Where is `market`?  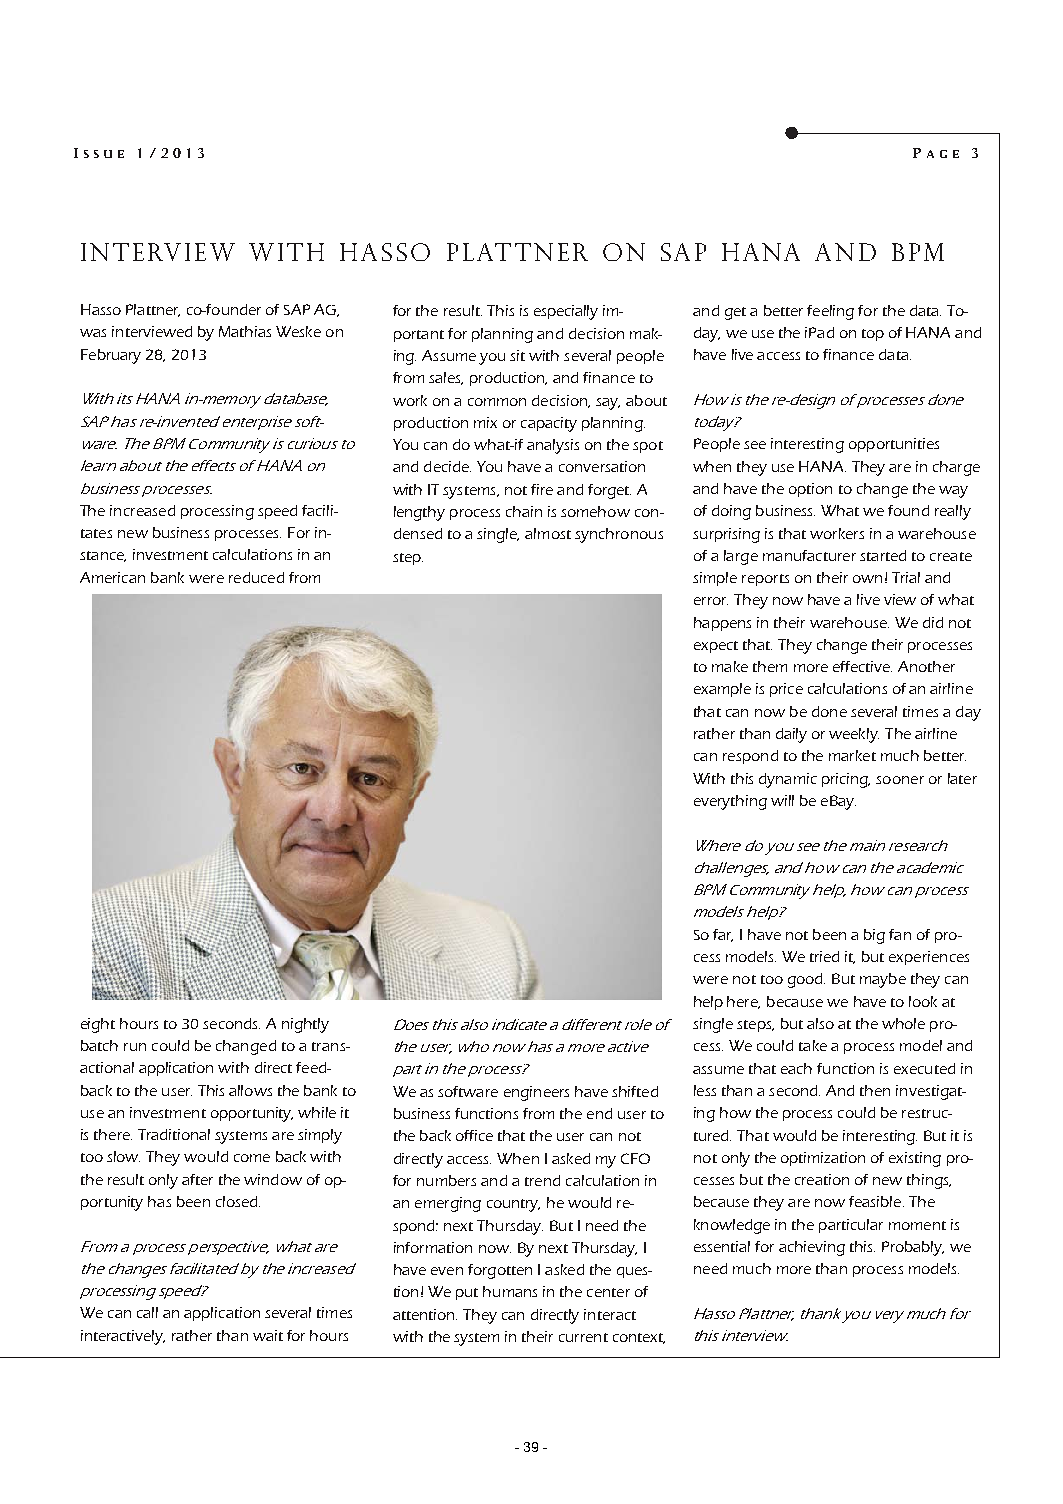
market is located at coordinates (852, 755).
